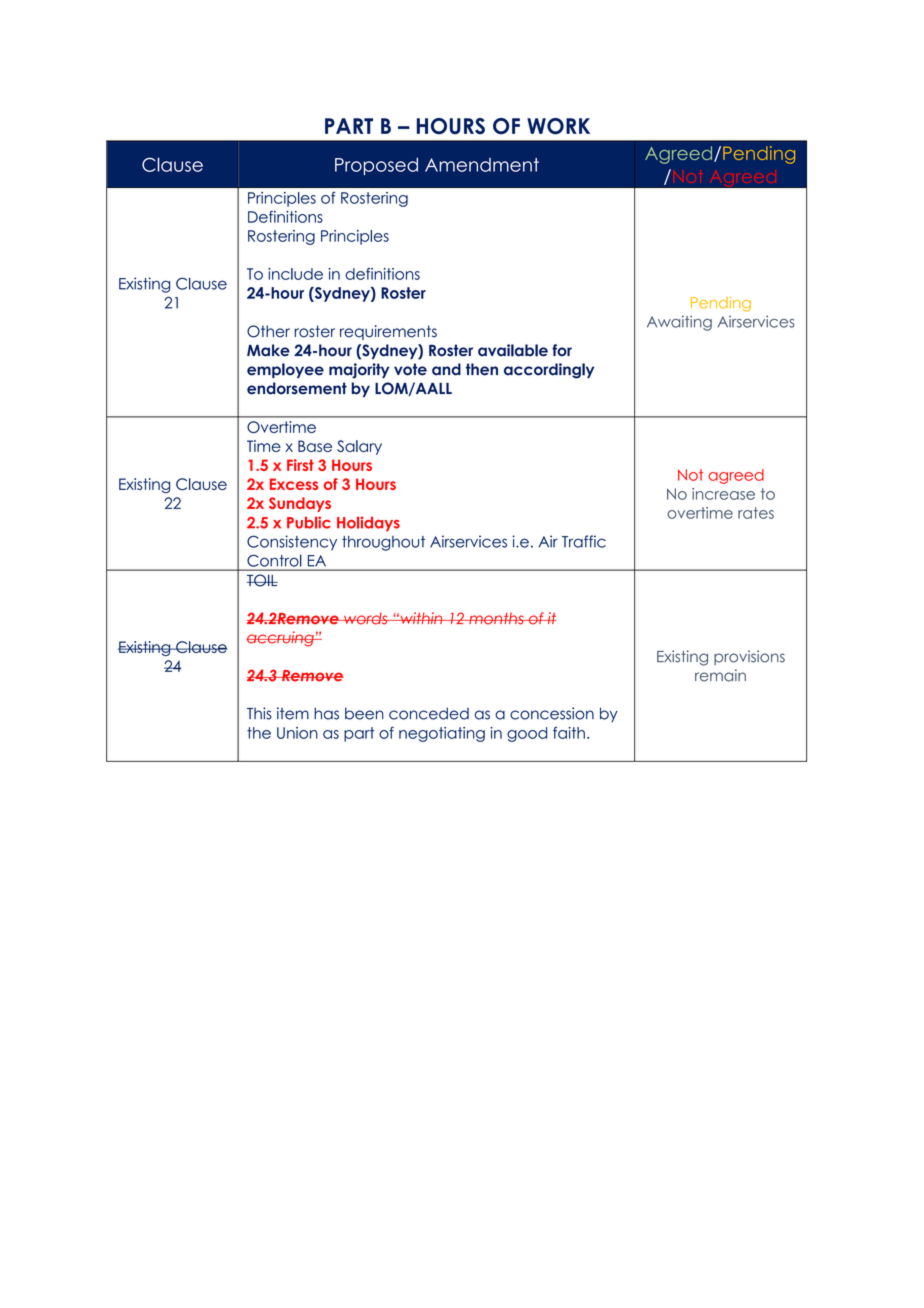 The width and height of the screenshot is (924, 1308). I want to click on Traffic, so click(584, 541).
